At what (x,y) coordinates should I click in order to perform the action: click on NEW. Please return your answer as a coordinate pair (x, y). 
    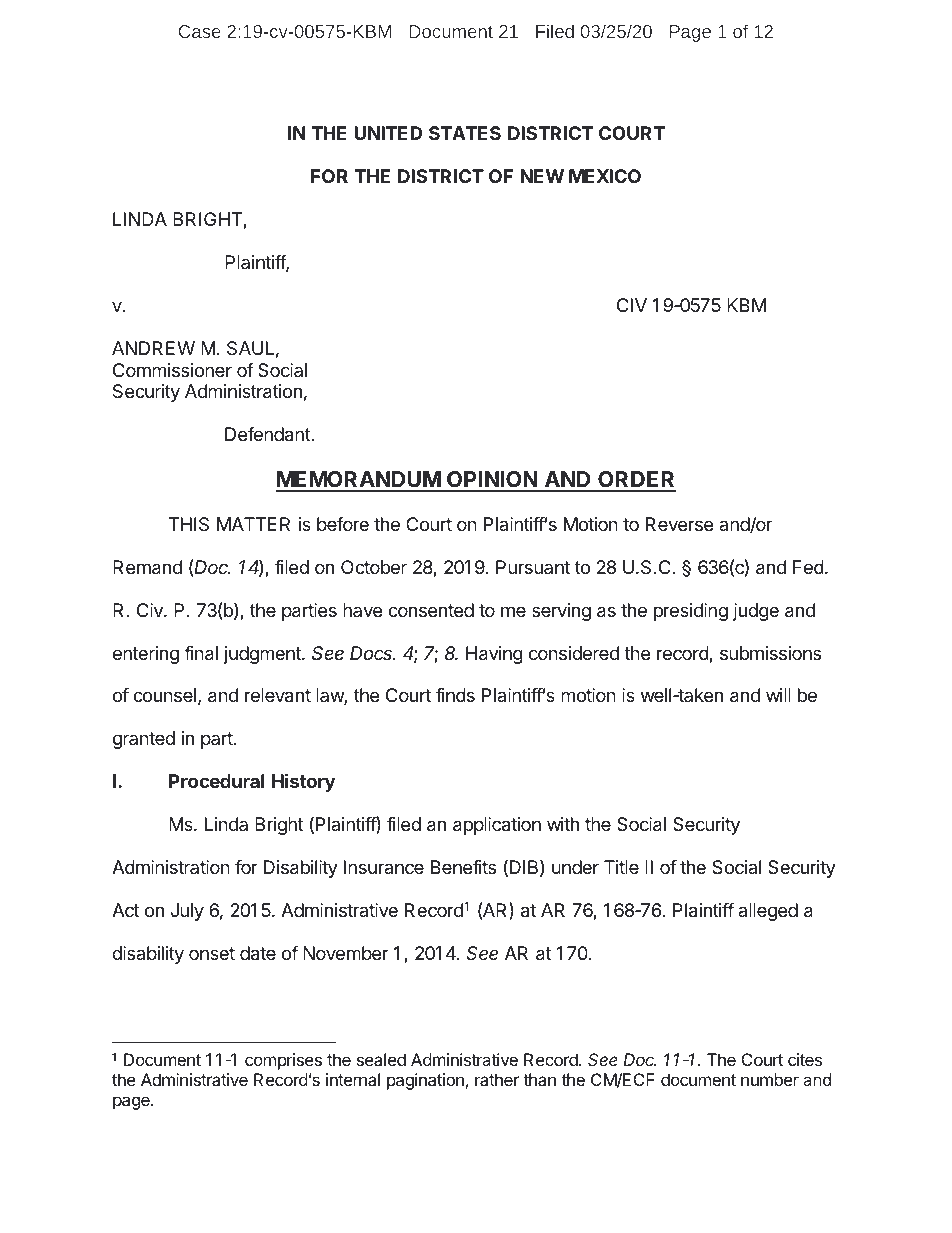
    Looking at the image, I should click on (542, 176).
